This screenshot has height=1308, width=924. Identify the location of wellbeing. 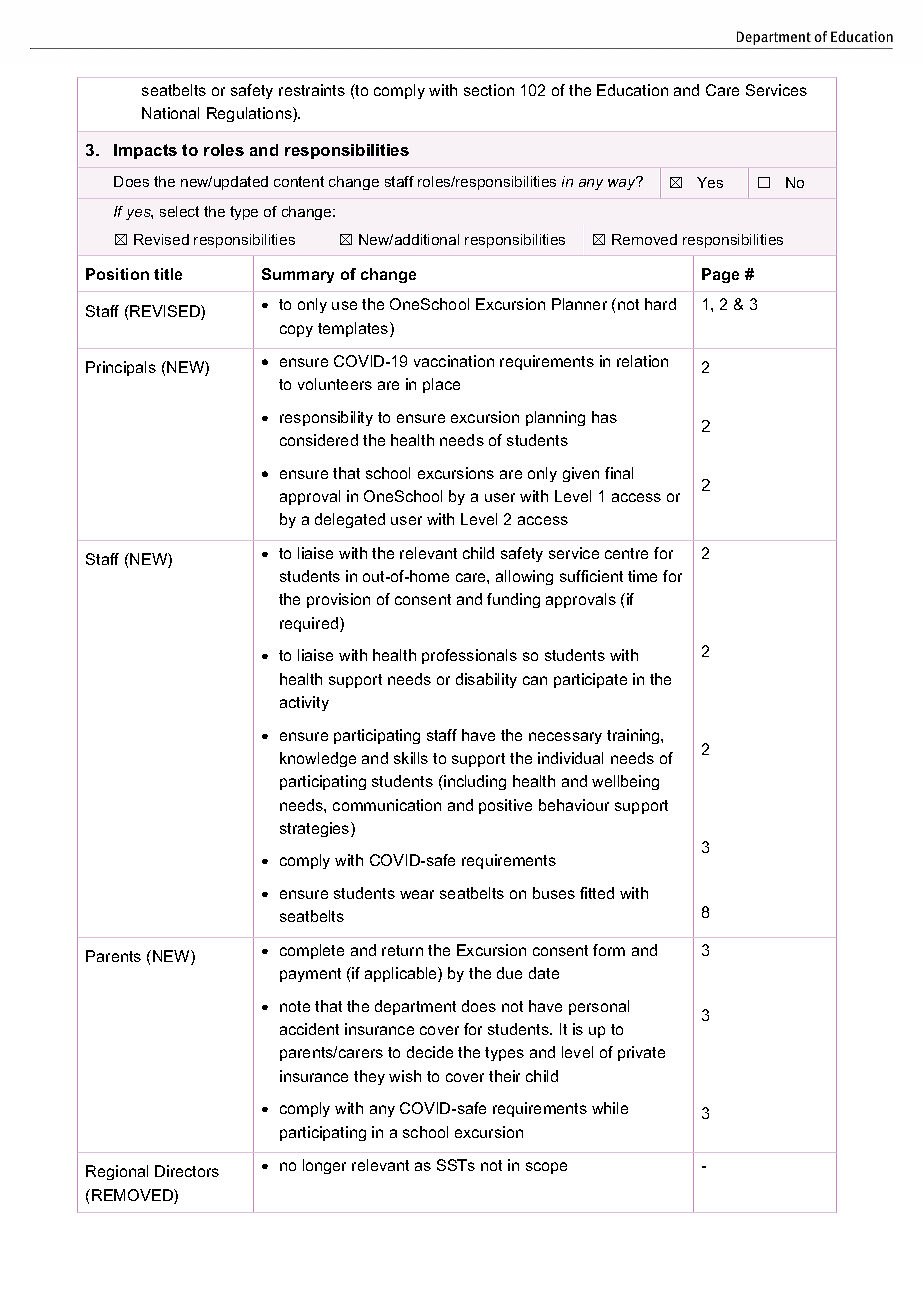
(625, 782).
